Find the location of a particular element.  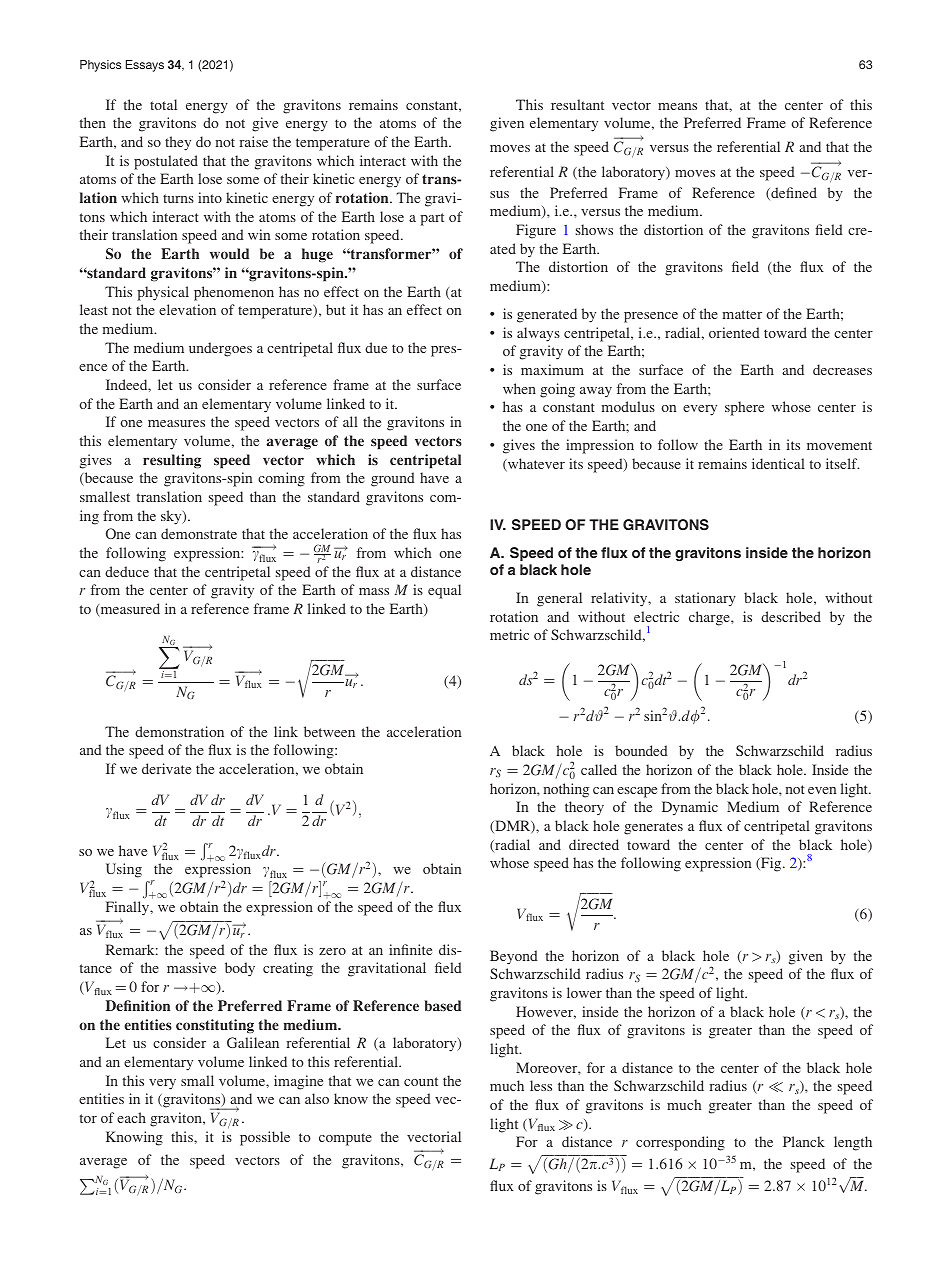

when is located at coordinates (519, 388).
